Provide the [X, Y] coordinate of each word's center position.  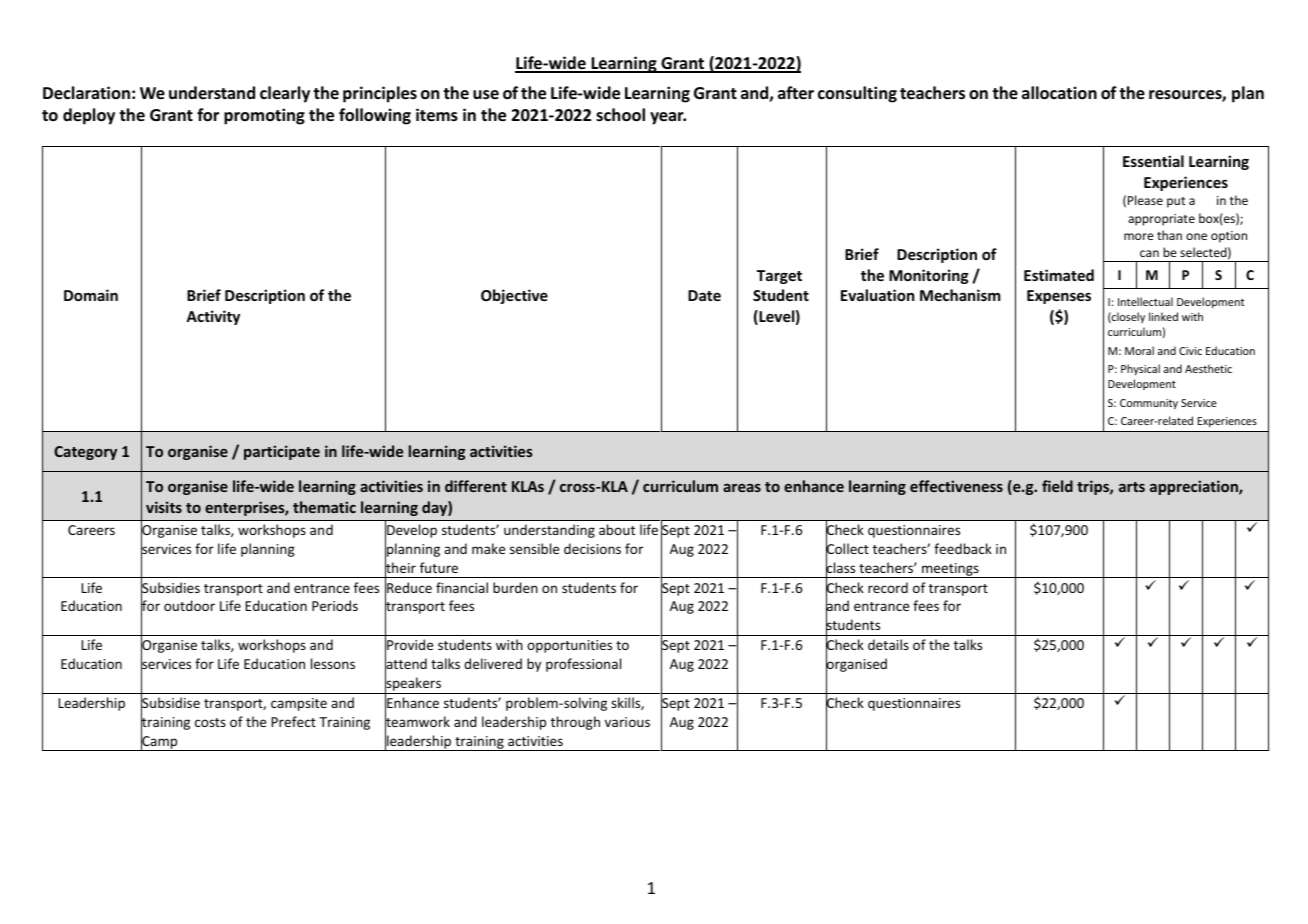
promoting [264, 116]
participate [282, 452]
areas [742, 488]
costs [210, 722]
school [620, 115]
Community [1149, 404]
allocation [1059, 93]
